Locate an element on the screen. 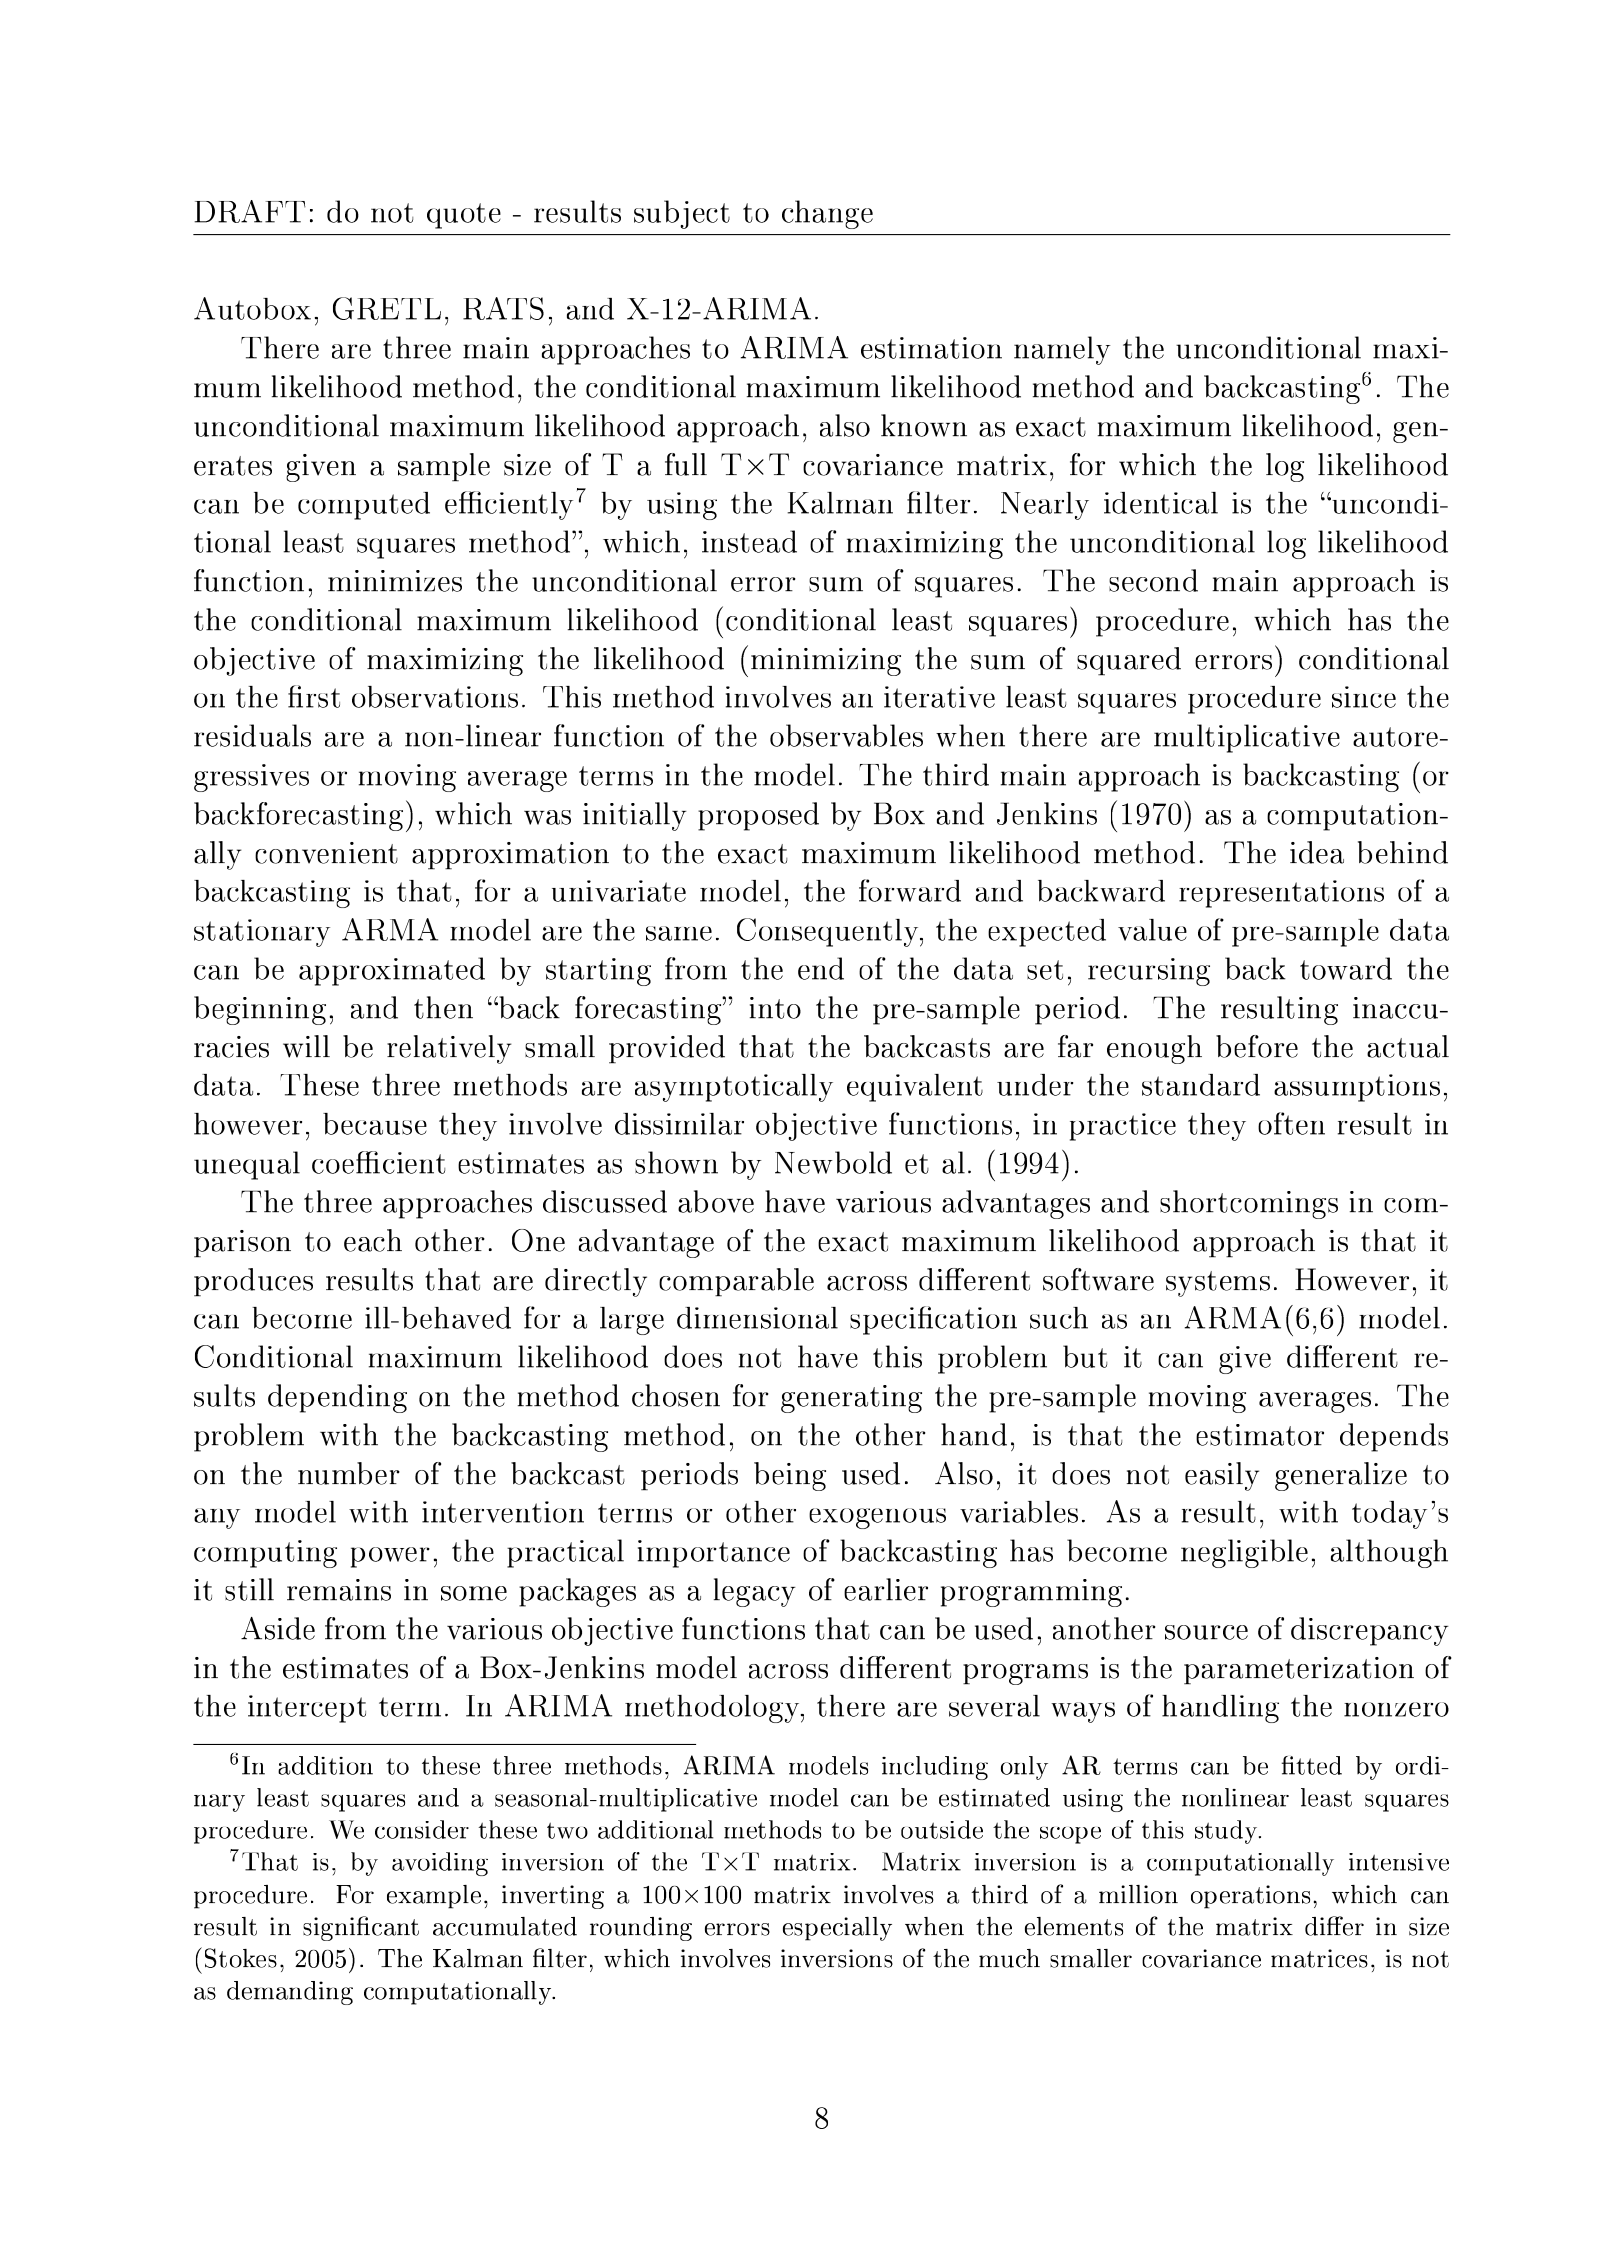 Image resolution: width=1598 pixels, height=2262 pixels. example is located at coordinates (434, 1897).
